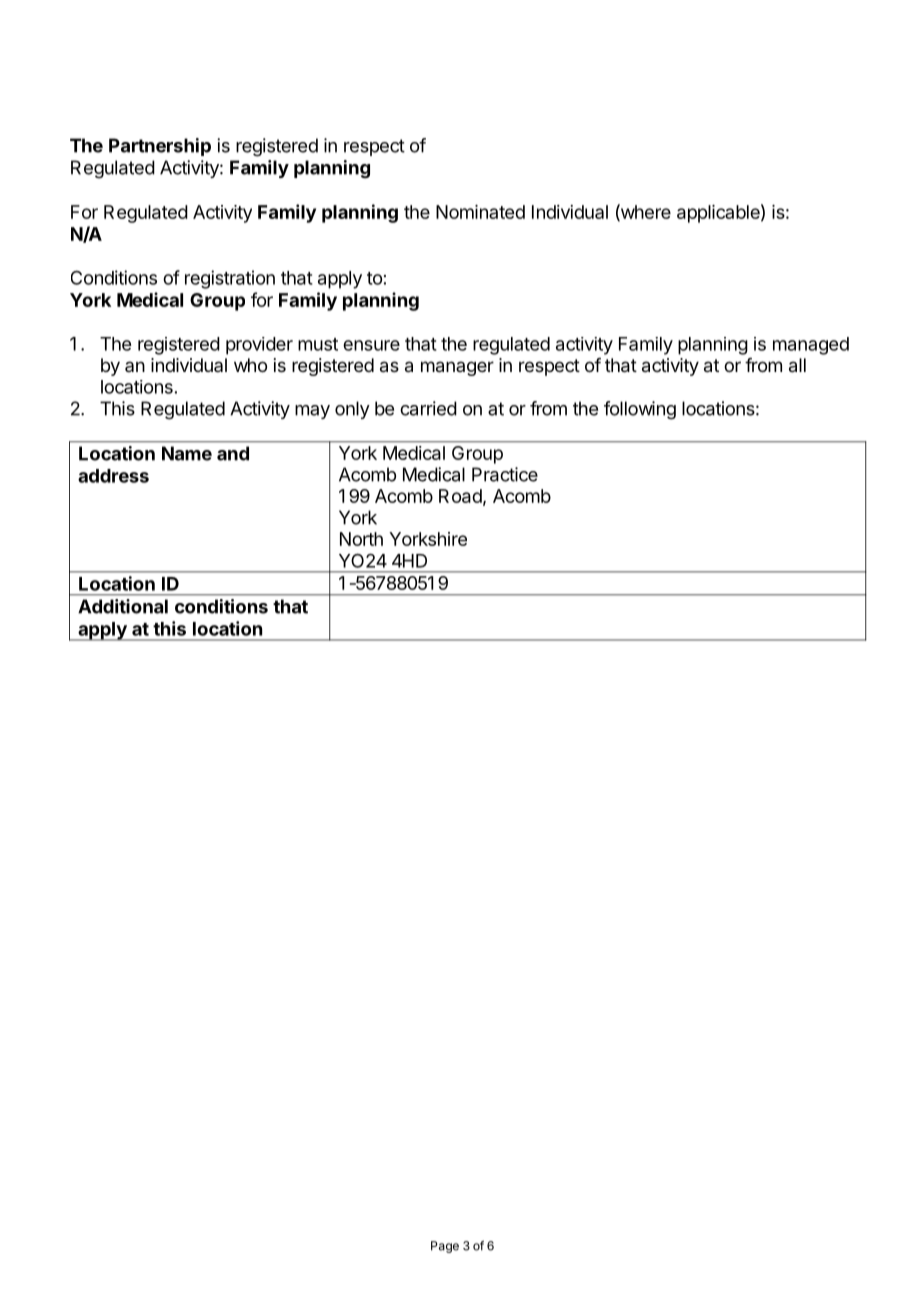 The height and width of the document is (1308, 924). Describe the element at coordinates (160, 147) in the document. I see `Partnership` at that location.
